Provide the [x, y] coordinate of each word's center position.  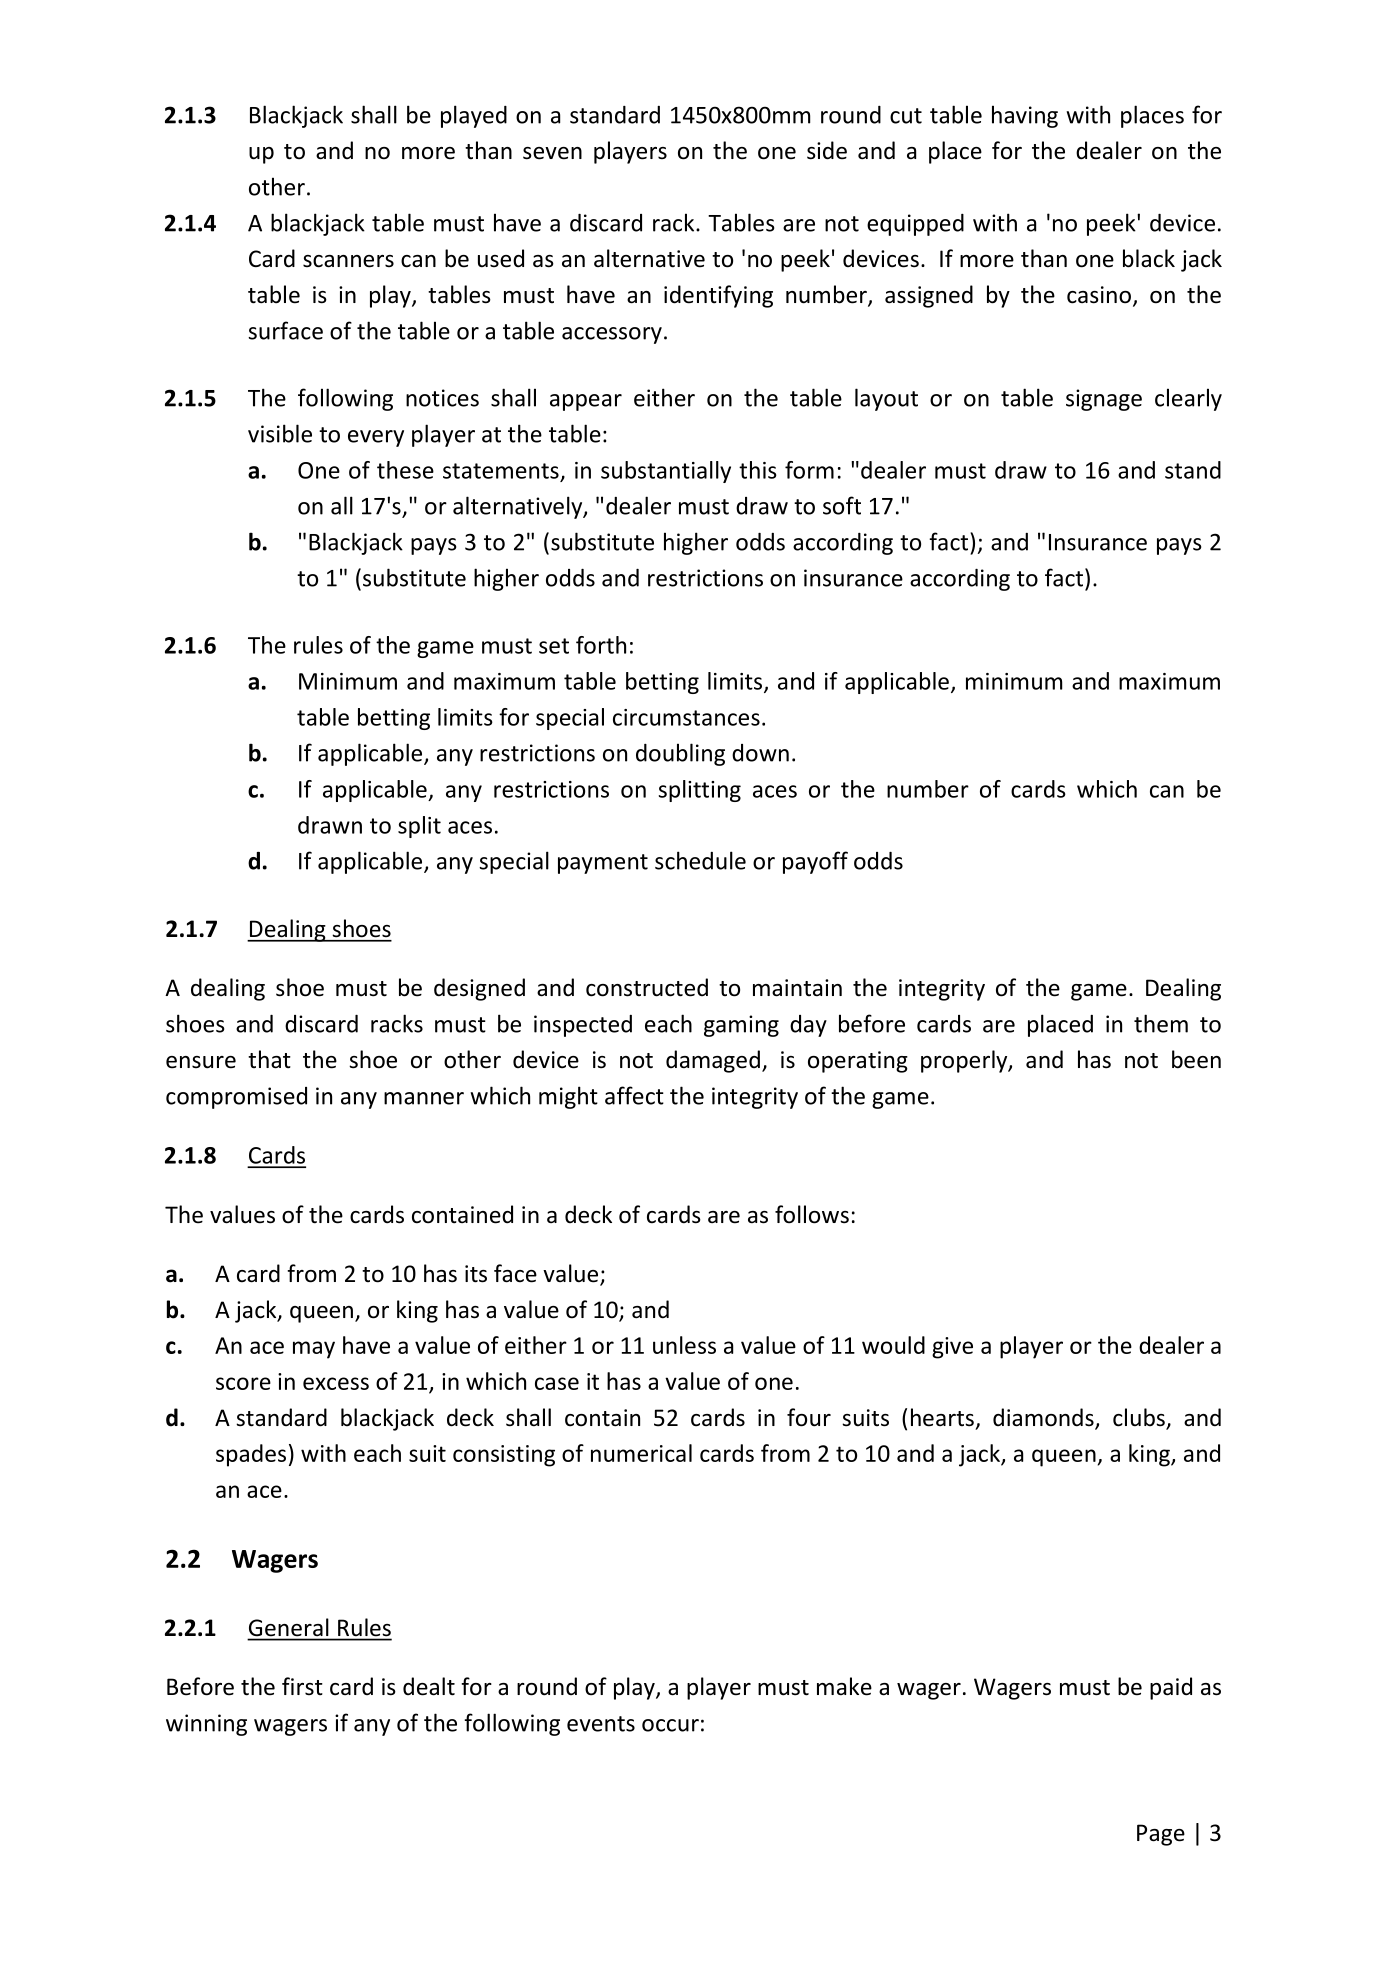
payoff [815, 862]
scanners [348, 261]
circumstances [686, 717]
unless [684, 1345]
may [314, 1350]
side [827, 150]
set [554, 646]
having [1025, 116]
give [952, 1348]
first [302, 1686]
